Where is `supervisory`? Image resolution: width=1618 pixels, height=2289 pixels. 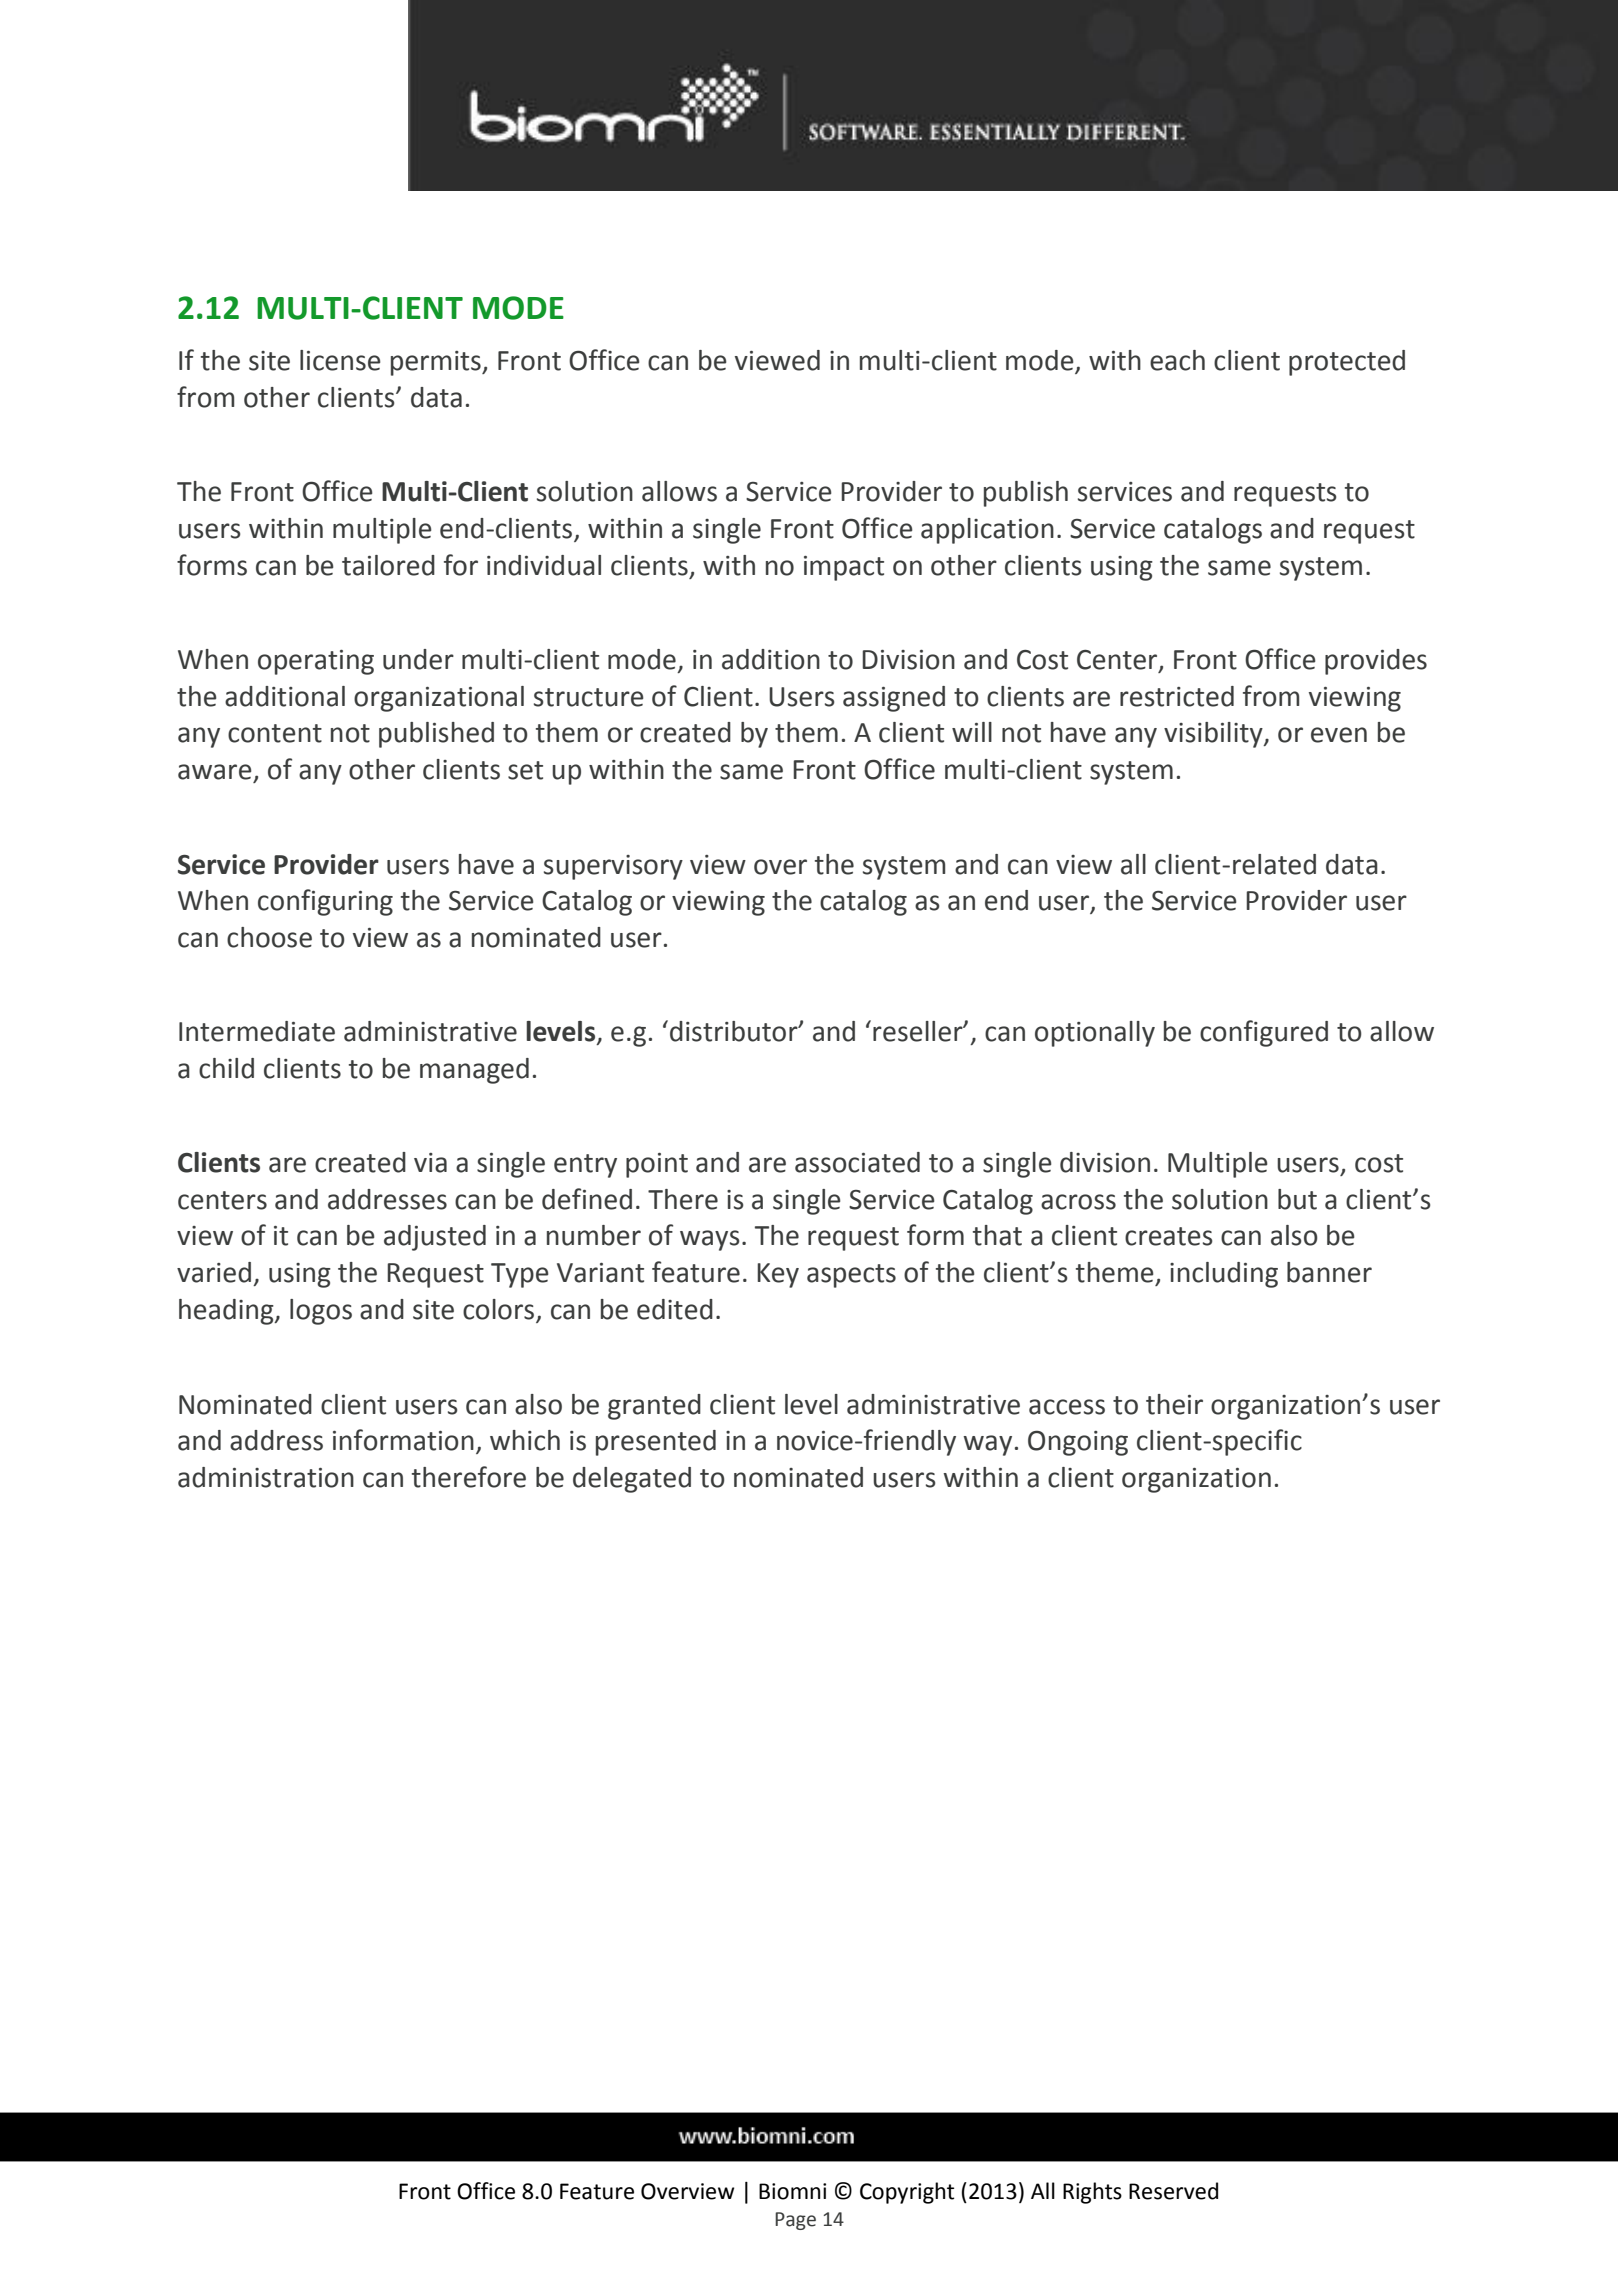
supervisory is located at coordinates (613, 867).
